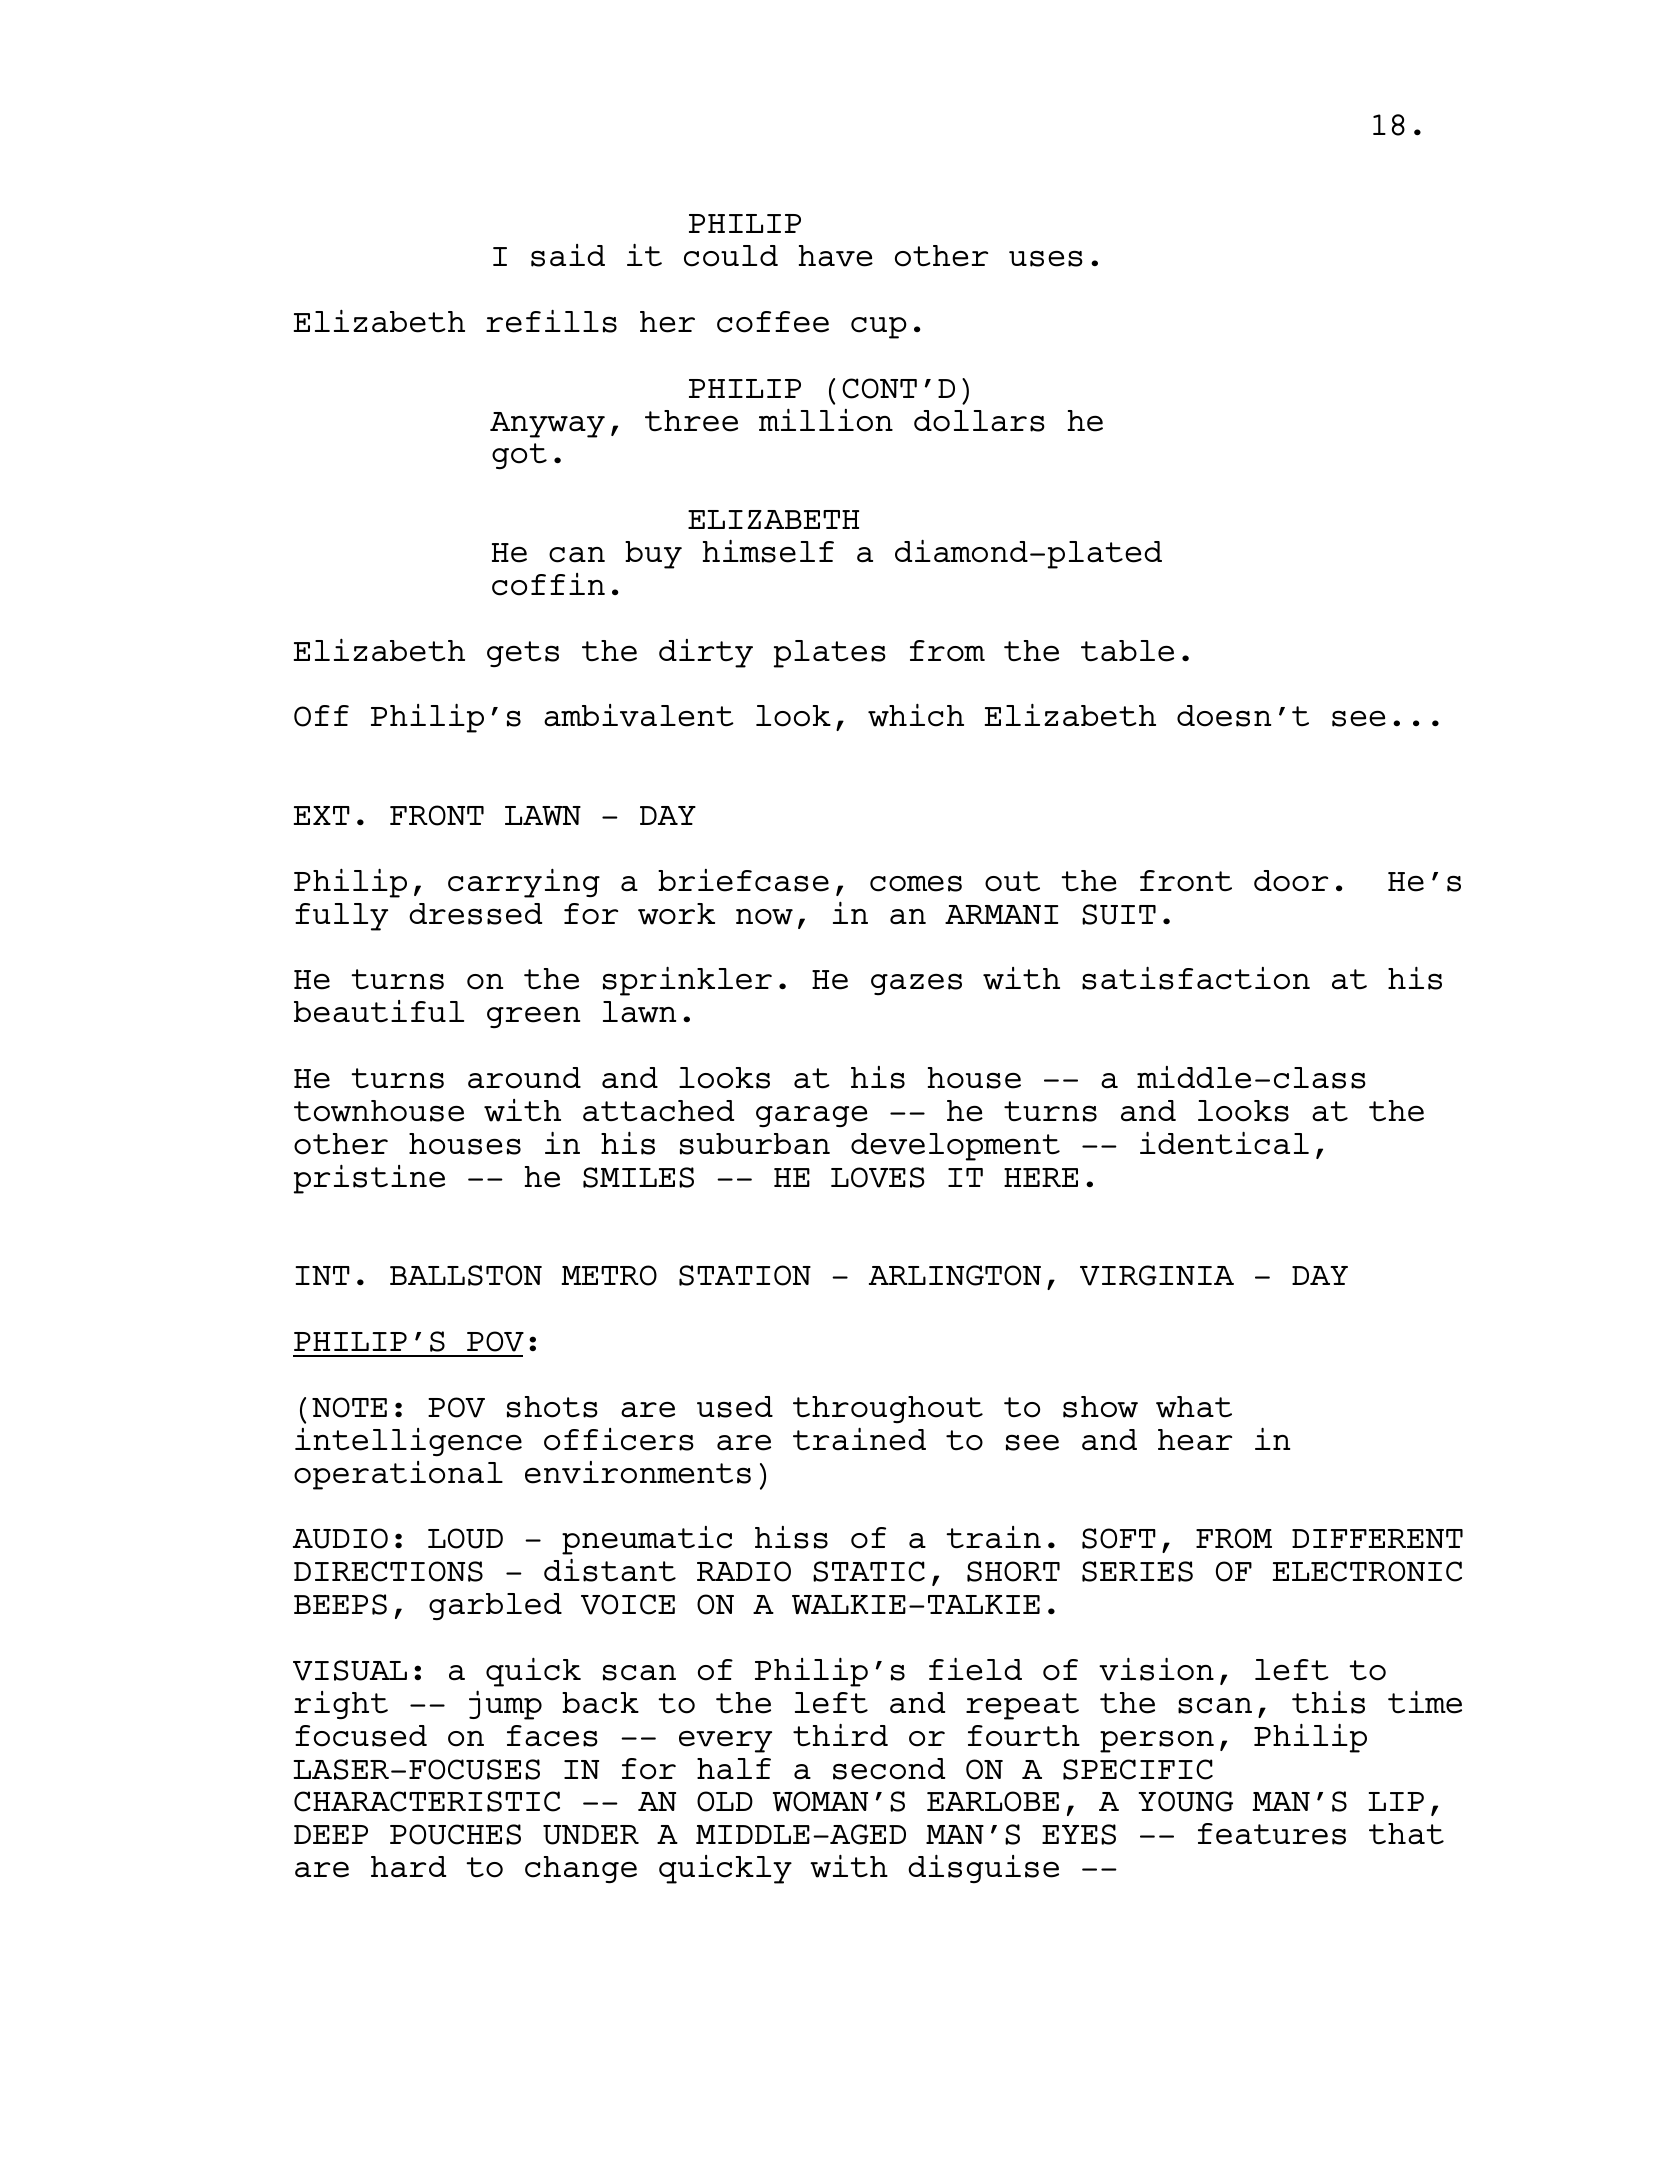 The height and width of the screenshot is (2170, 1677). What do you see at coordinates (830, 654) in the screenshot?
I see `plates` at bounding box center [830, 654].
